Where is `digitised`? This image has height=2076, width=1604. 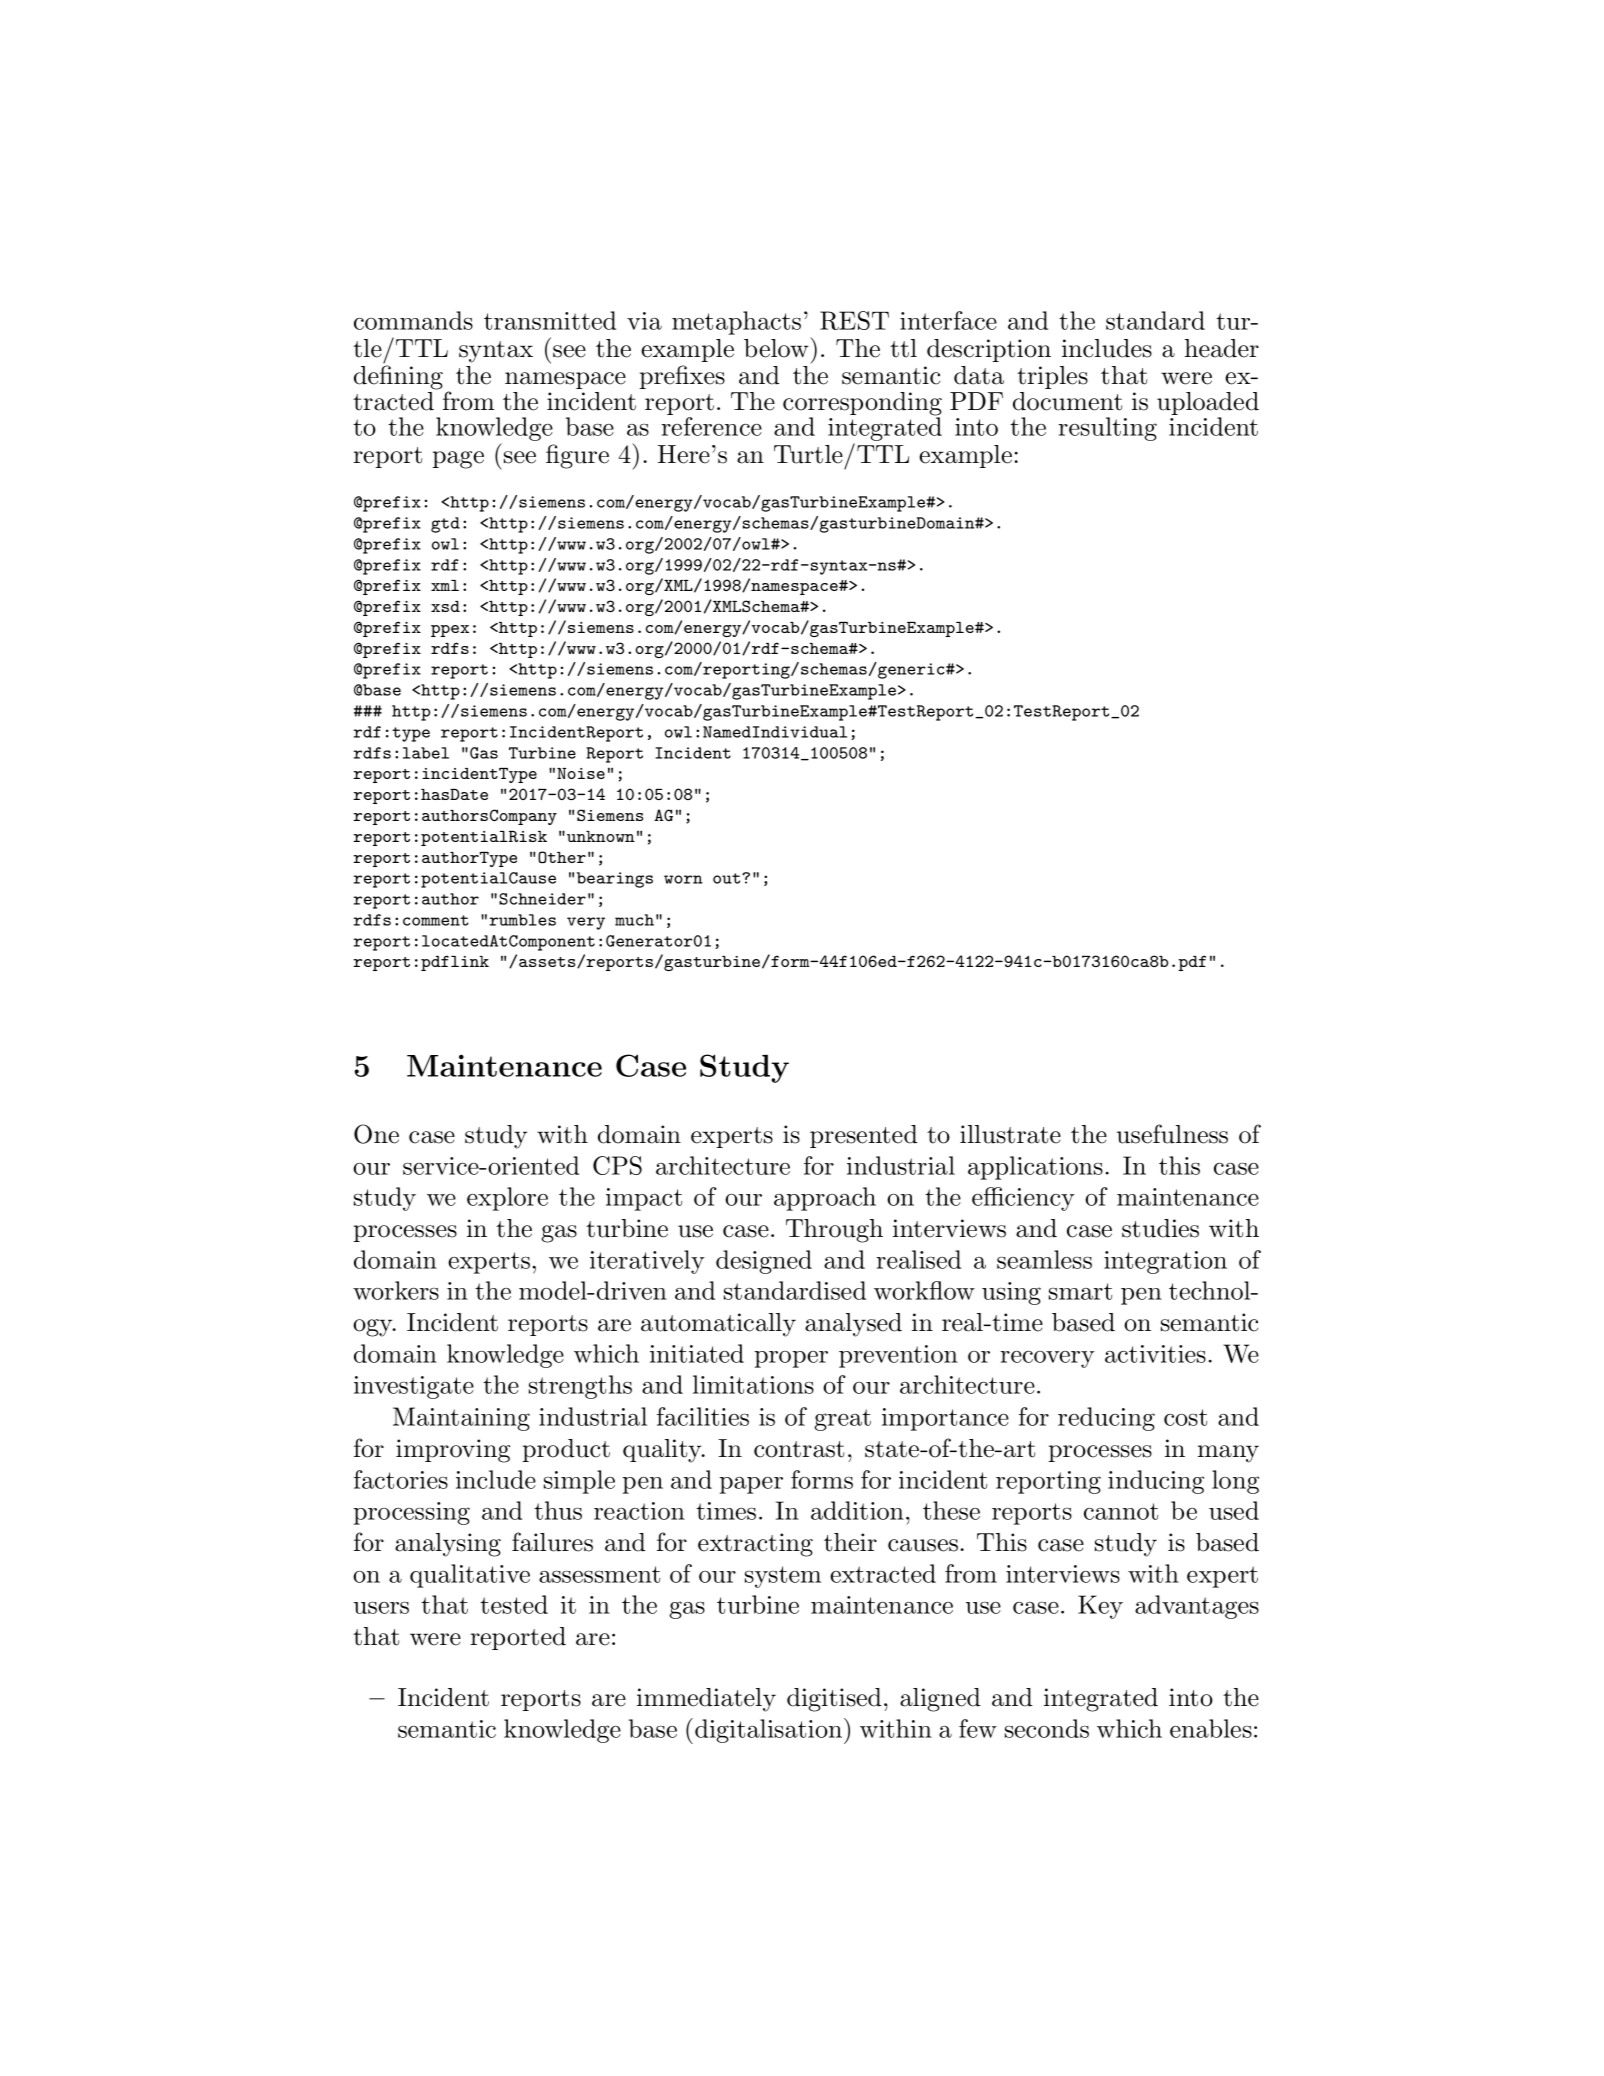 digitised is located at coordinates (834, 1700).
